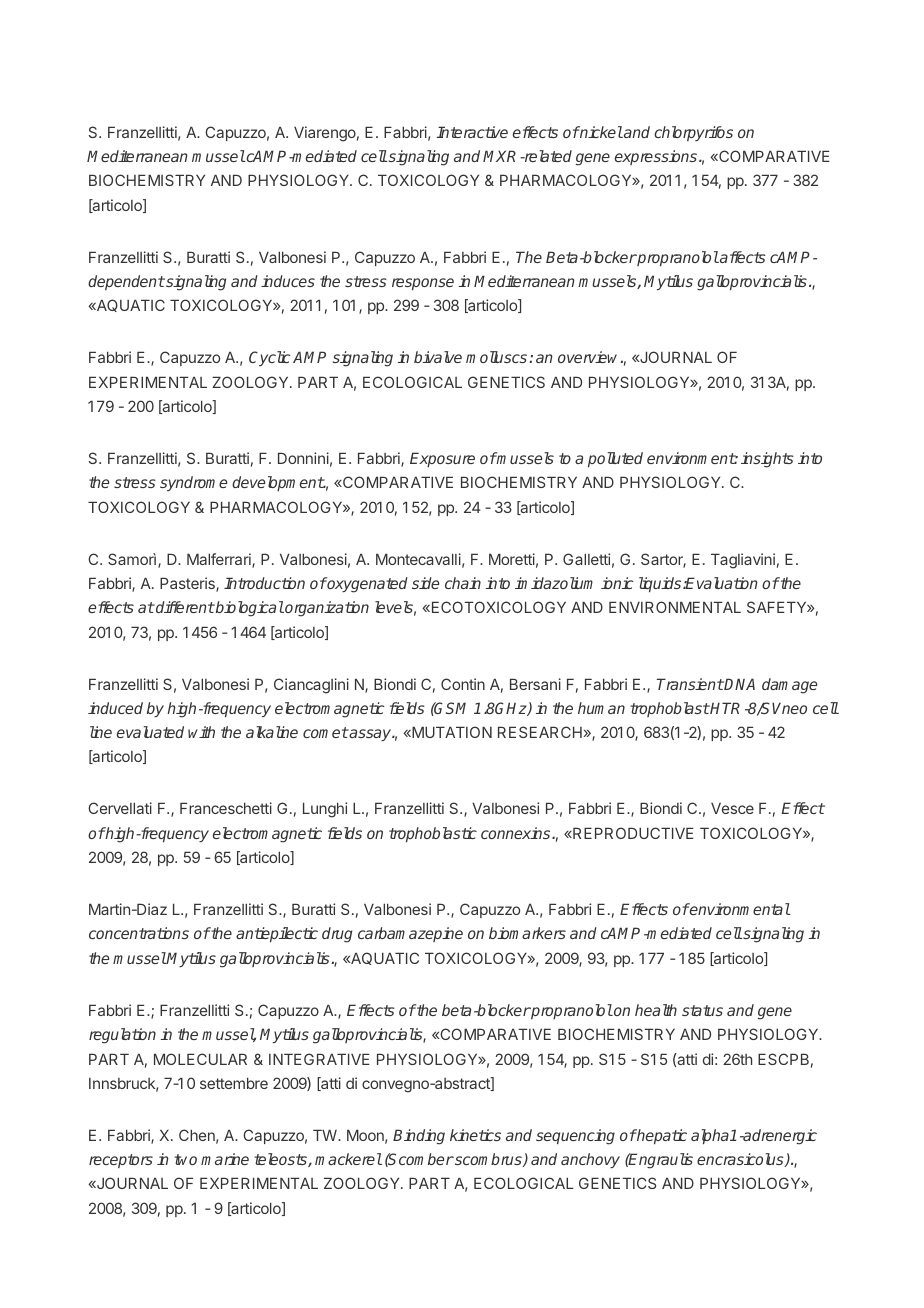  Describe the element at coordinates (185, 1159) in the page. I see `two` at that location.
